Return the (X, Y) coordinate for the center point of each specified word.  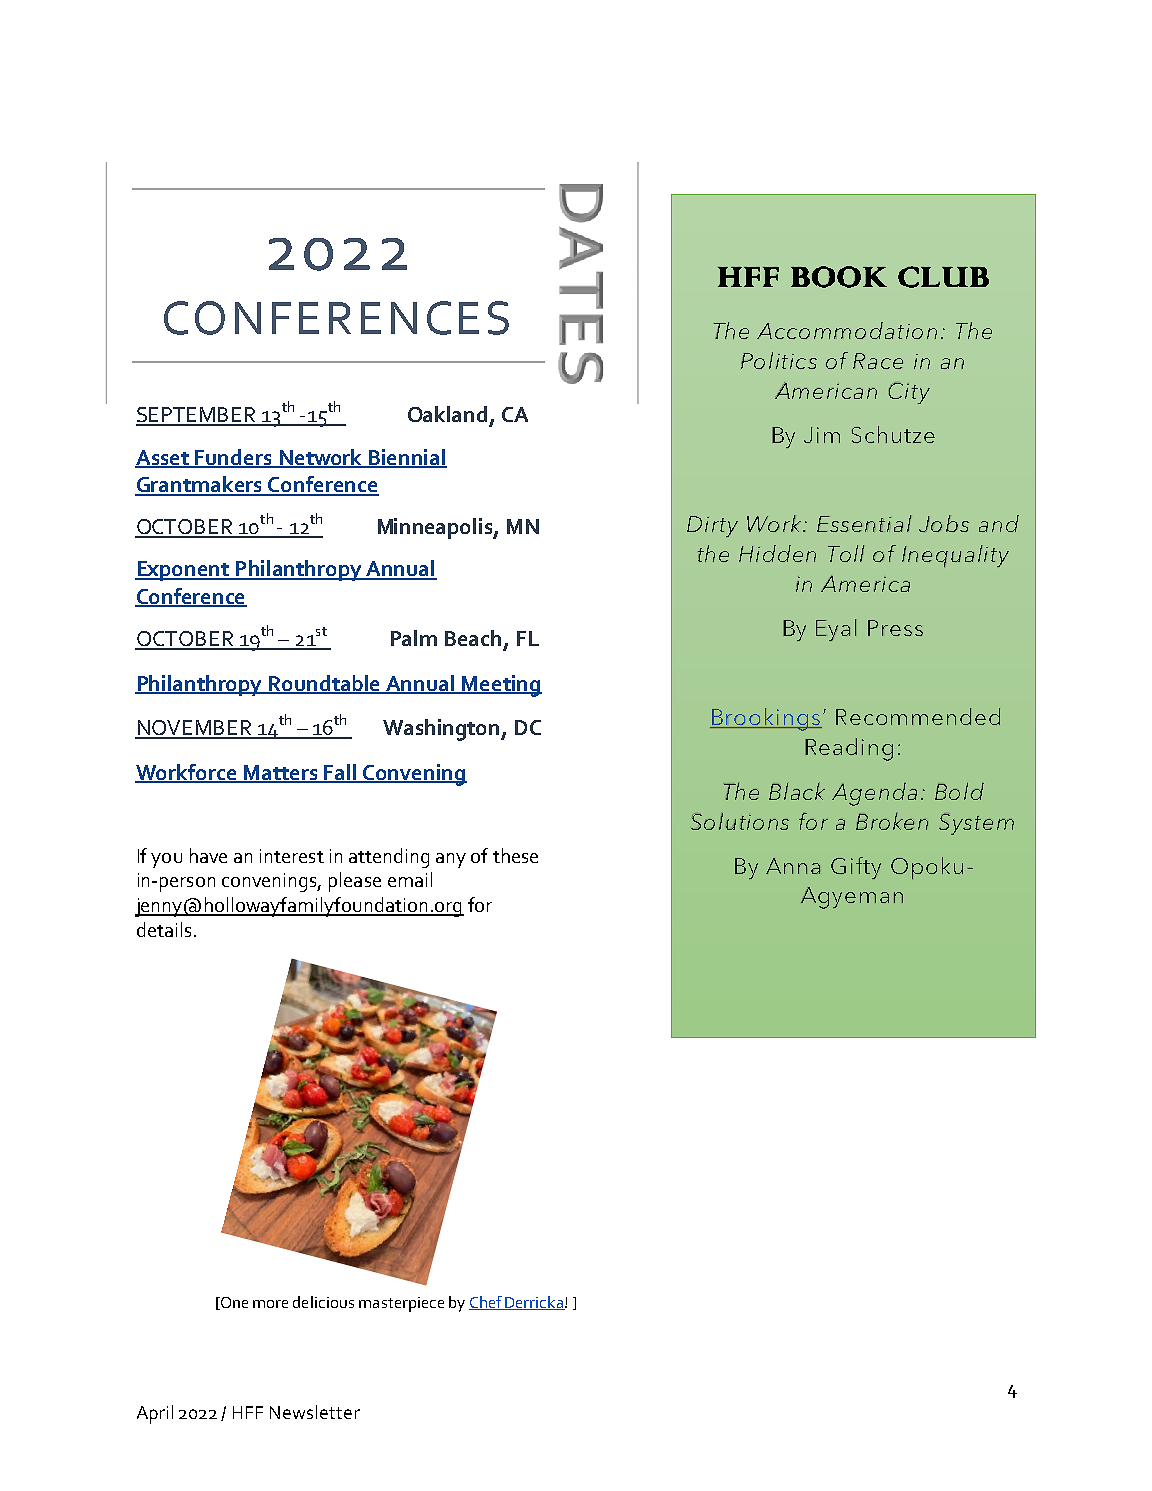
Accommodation (847, 330)
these (515, 855)
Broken (892, 821)
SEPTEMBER (197, 416)
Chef (486, 1303)
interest (292, 856)
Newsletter (315, 1412)
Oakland (447, 414)
